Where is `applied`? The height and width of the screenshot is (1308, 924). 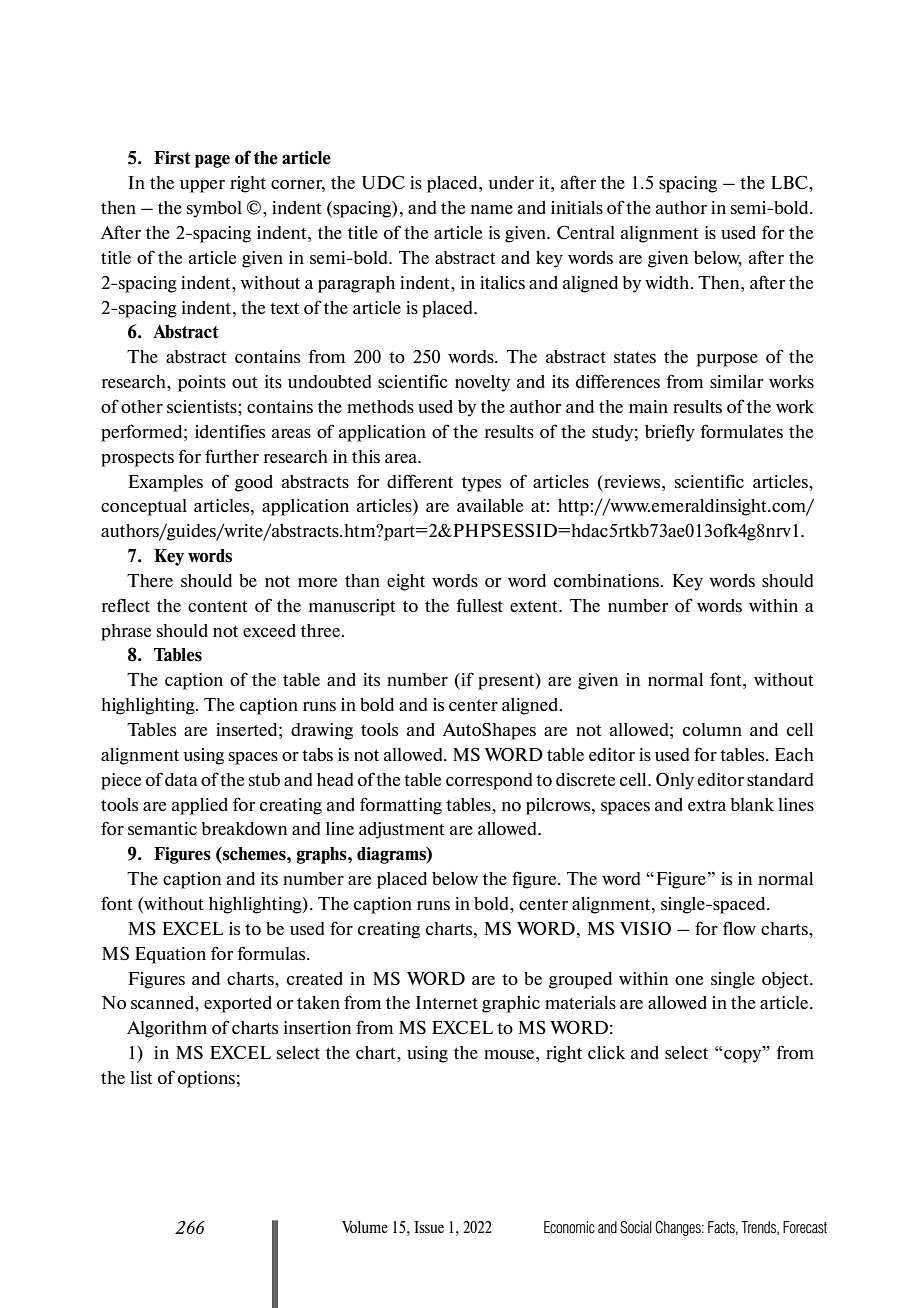 applied is located at coordinates (200, 806).
